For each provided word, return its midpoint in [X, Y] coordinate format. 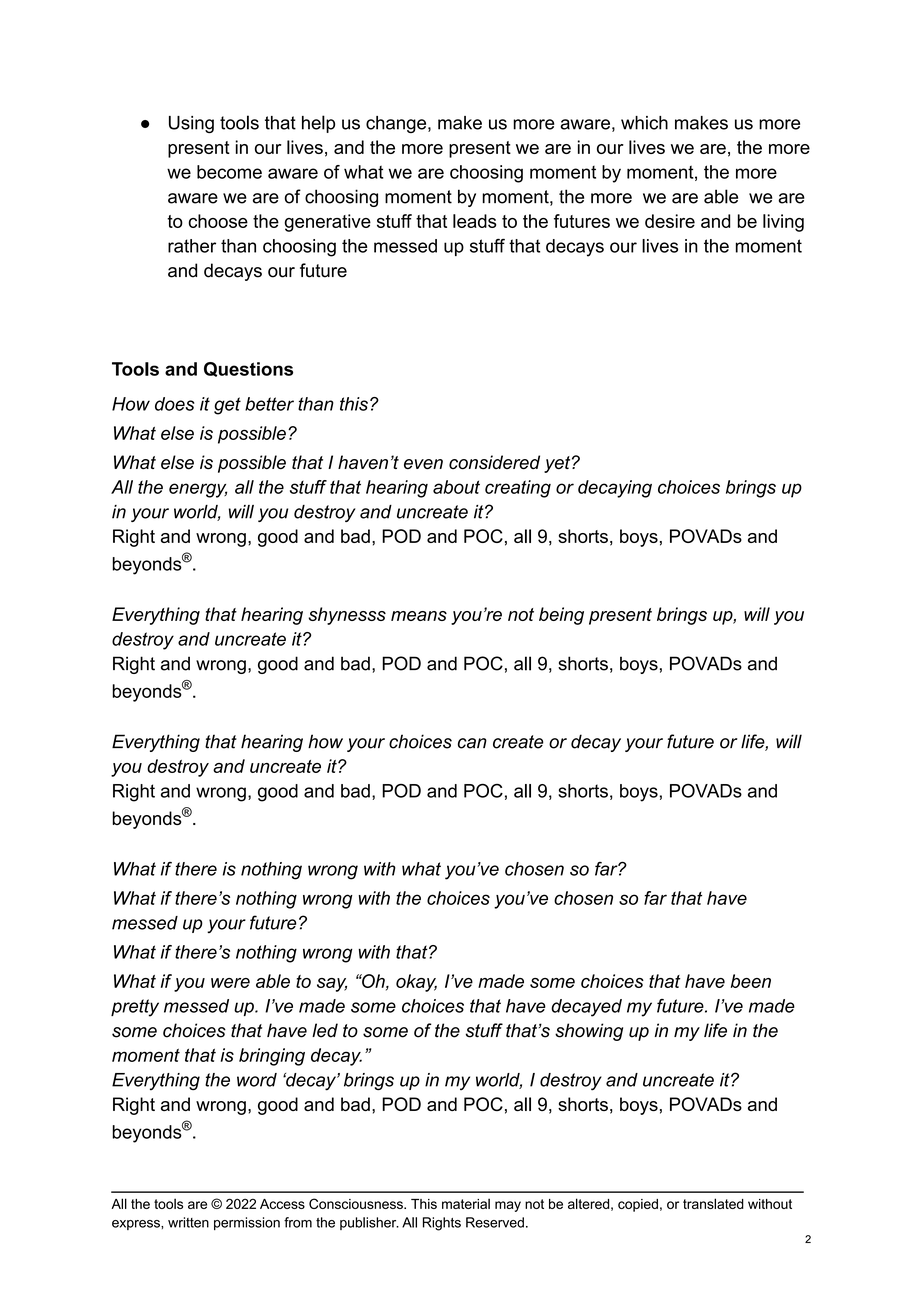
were [230, 983]
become [229, 172]
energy [198, 490]
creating [518, 489]
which [644, 123]
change [397, 124]
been [751, 981]
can [472, 743]
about [456, 487]
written [188, 1222]
